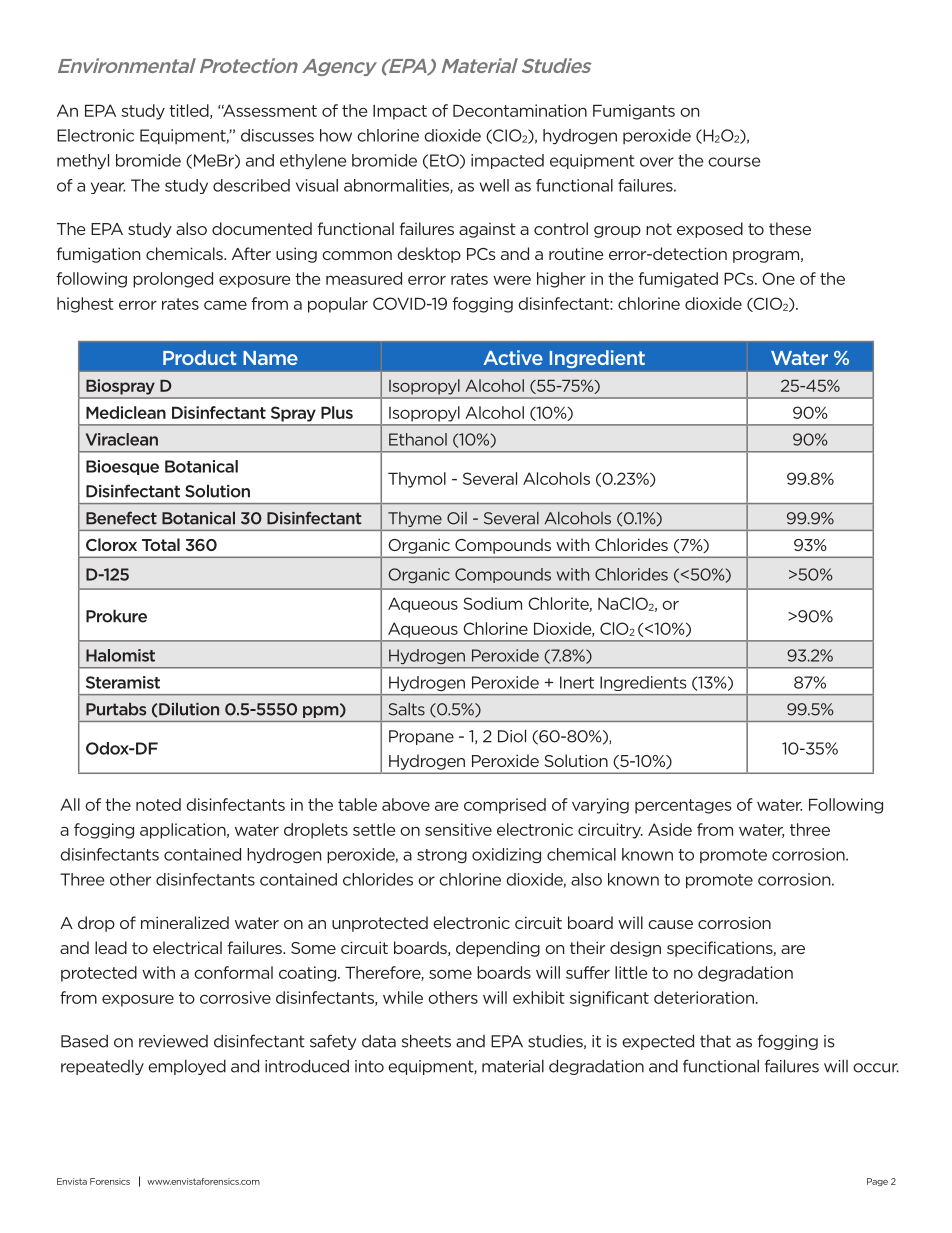  What do you see at coordinates (520, 110) in the page?
I see `Decontamination` at bounding box center [520, 110].
